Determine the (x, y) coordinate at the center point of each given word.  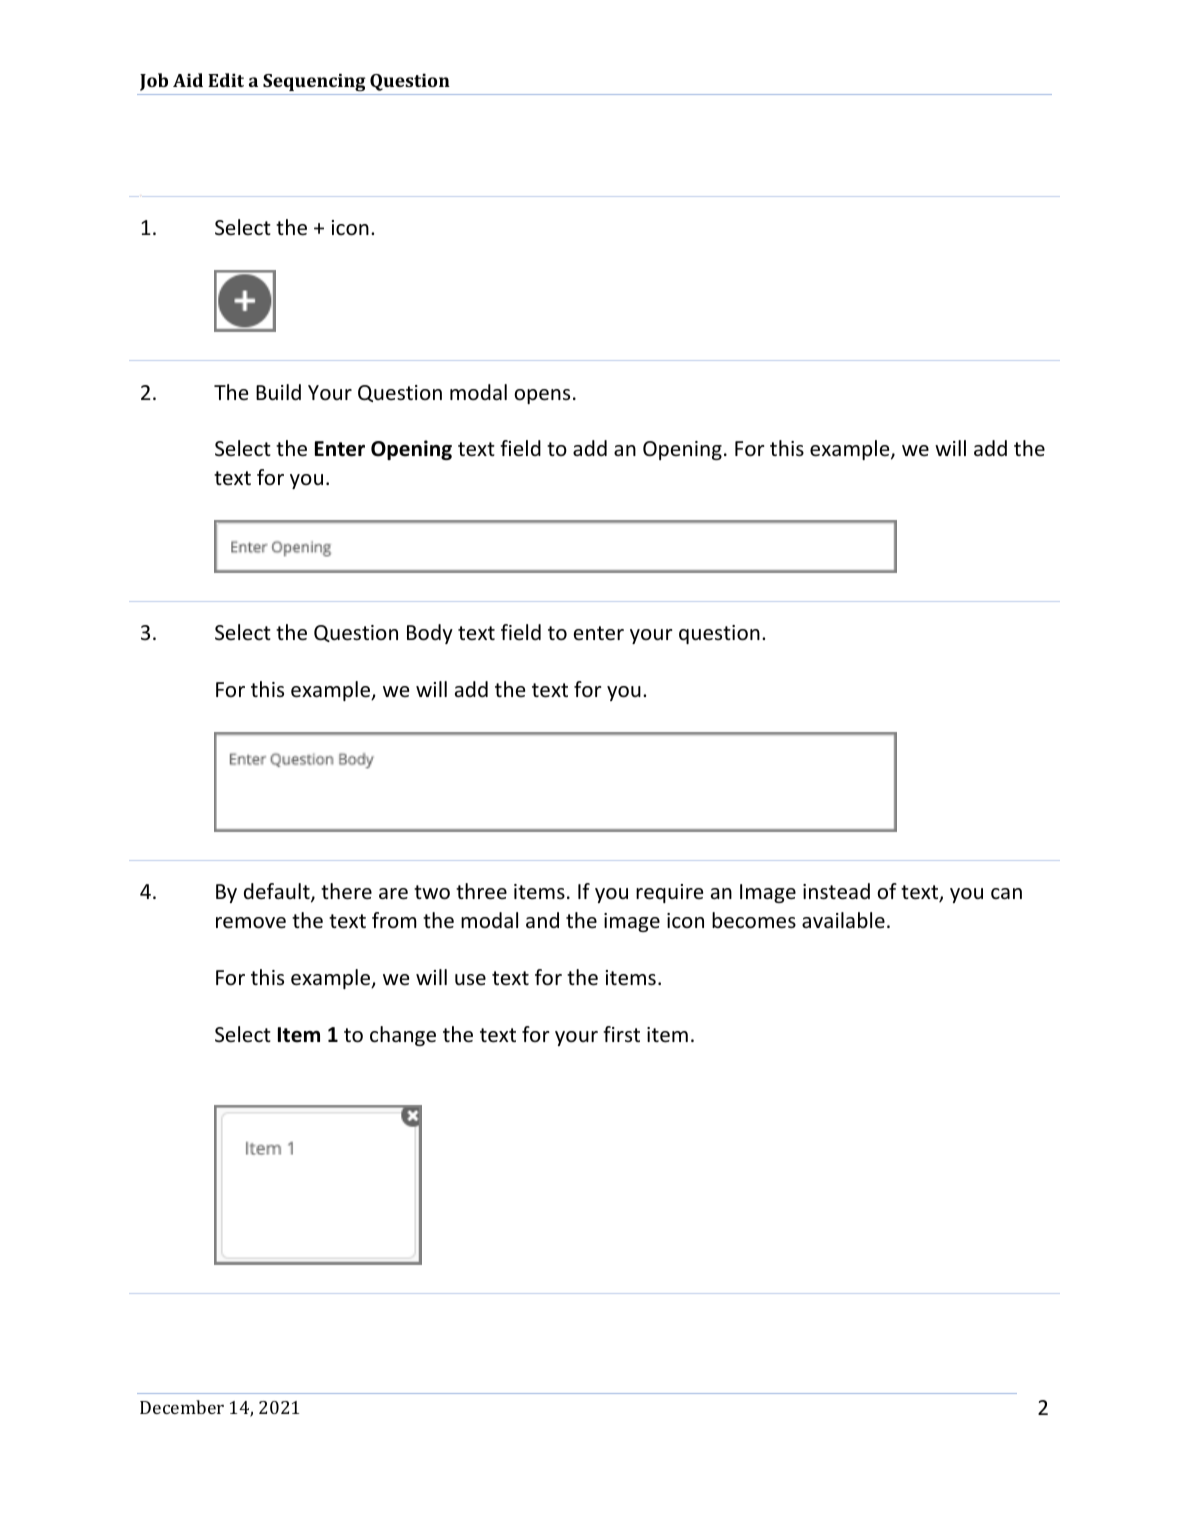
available (843, 920)
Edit (226, 80)
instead (836, 891)
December (182, 1407)
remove (251, 923)
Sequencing (314, 82)
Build (278, 392)
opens (542, 396)
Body (430, 634)
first (621, 1034)
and (542, 920)
